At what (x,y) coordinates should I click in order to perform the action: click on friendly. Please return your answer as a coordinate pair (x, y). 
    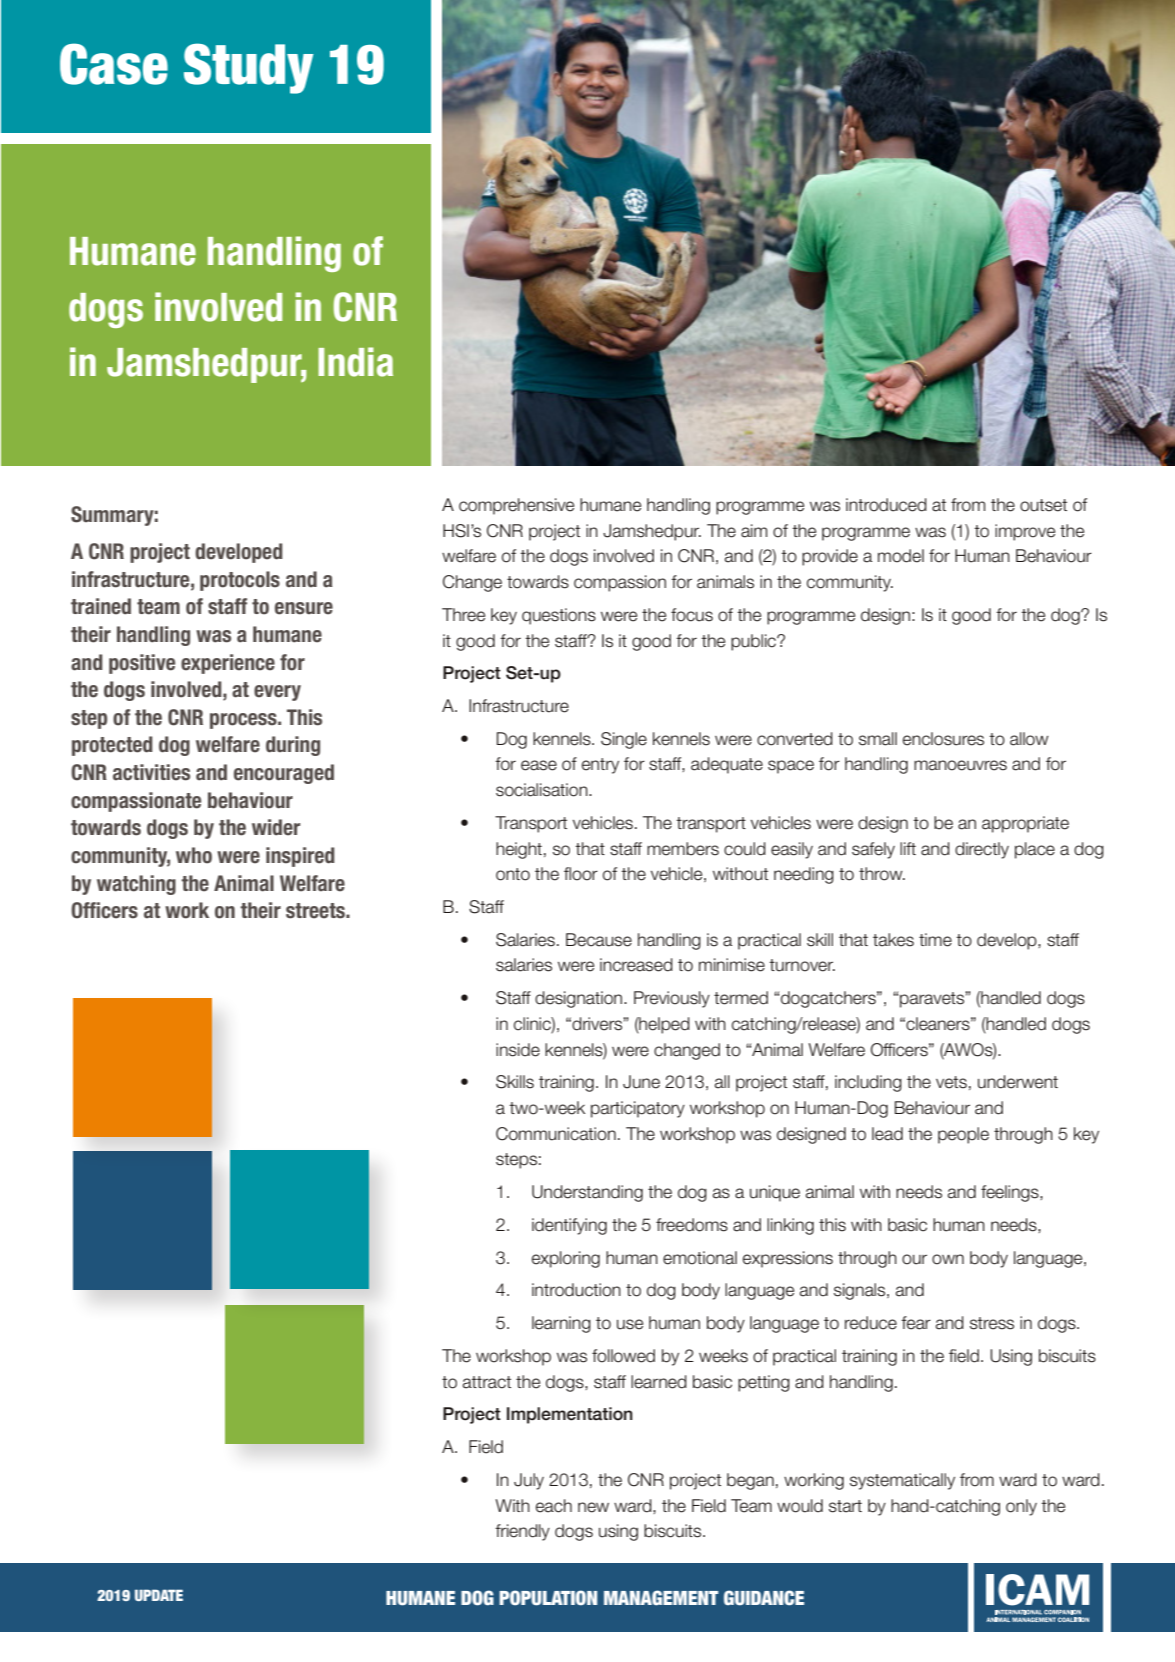
    Looking at the image, I should click on (522, 1532).
